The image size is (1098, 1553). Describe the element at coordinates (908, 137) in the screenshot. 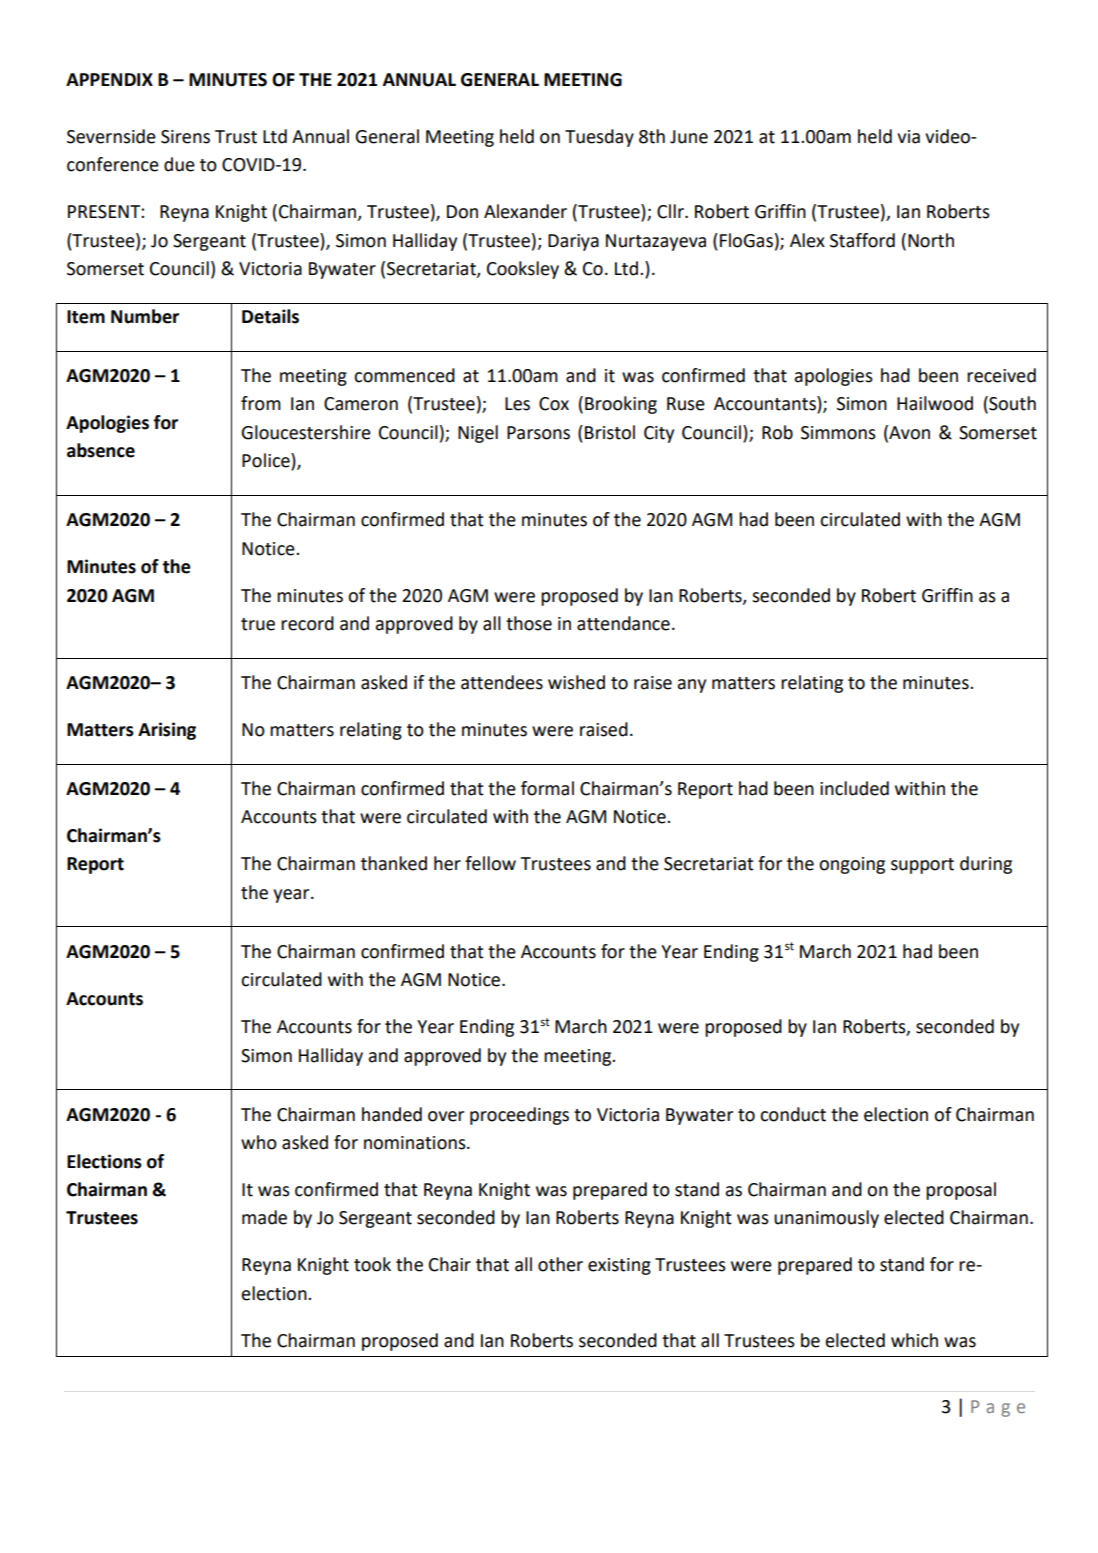

I see `via` at that location.
